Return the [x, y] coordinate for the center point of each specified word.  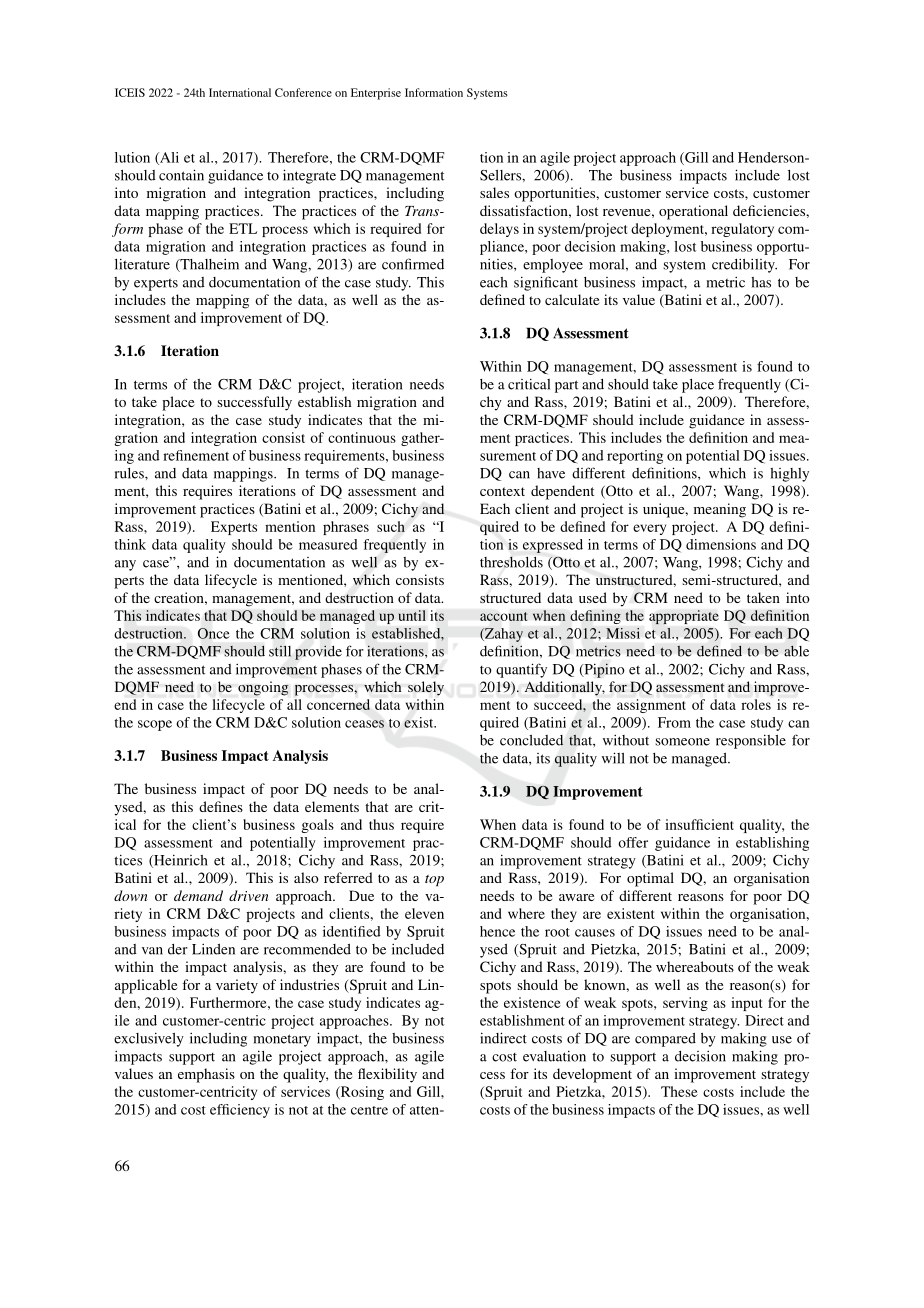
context [502, 491]
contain [181, 175]
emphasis [206, 1075]
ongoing [263, 688]
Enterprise [376, 94]
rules [130, 473]
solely [426, 688]
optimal [650, 879]
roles [756, 704]
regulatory [742, 230]
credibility [744, 266]
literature [142, 264]
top [434, 880]
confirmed [413, 264]
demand [198, 895]
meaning [720, 510]
